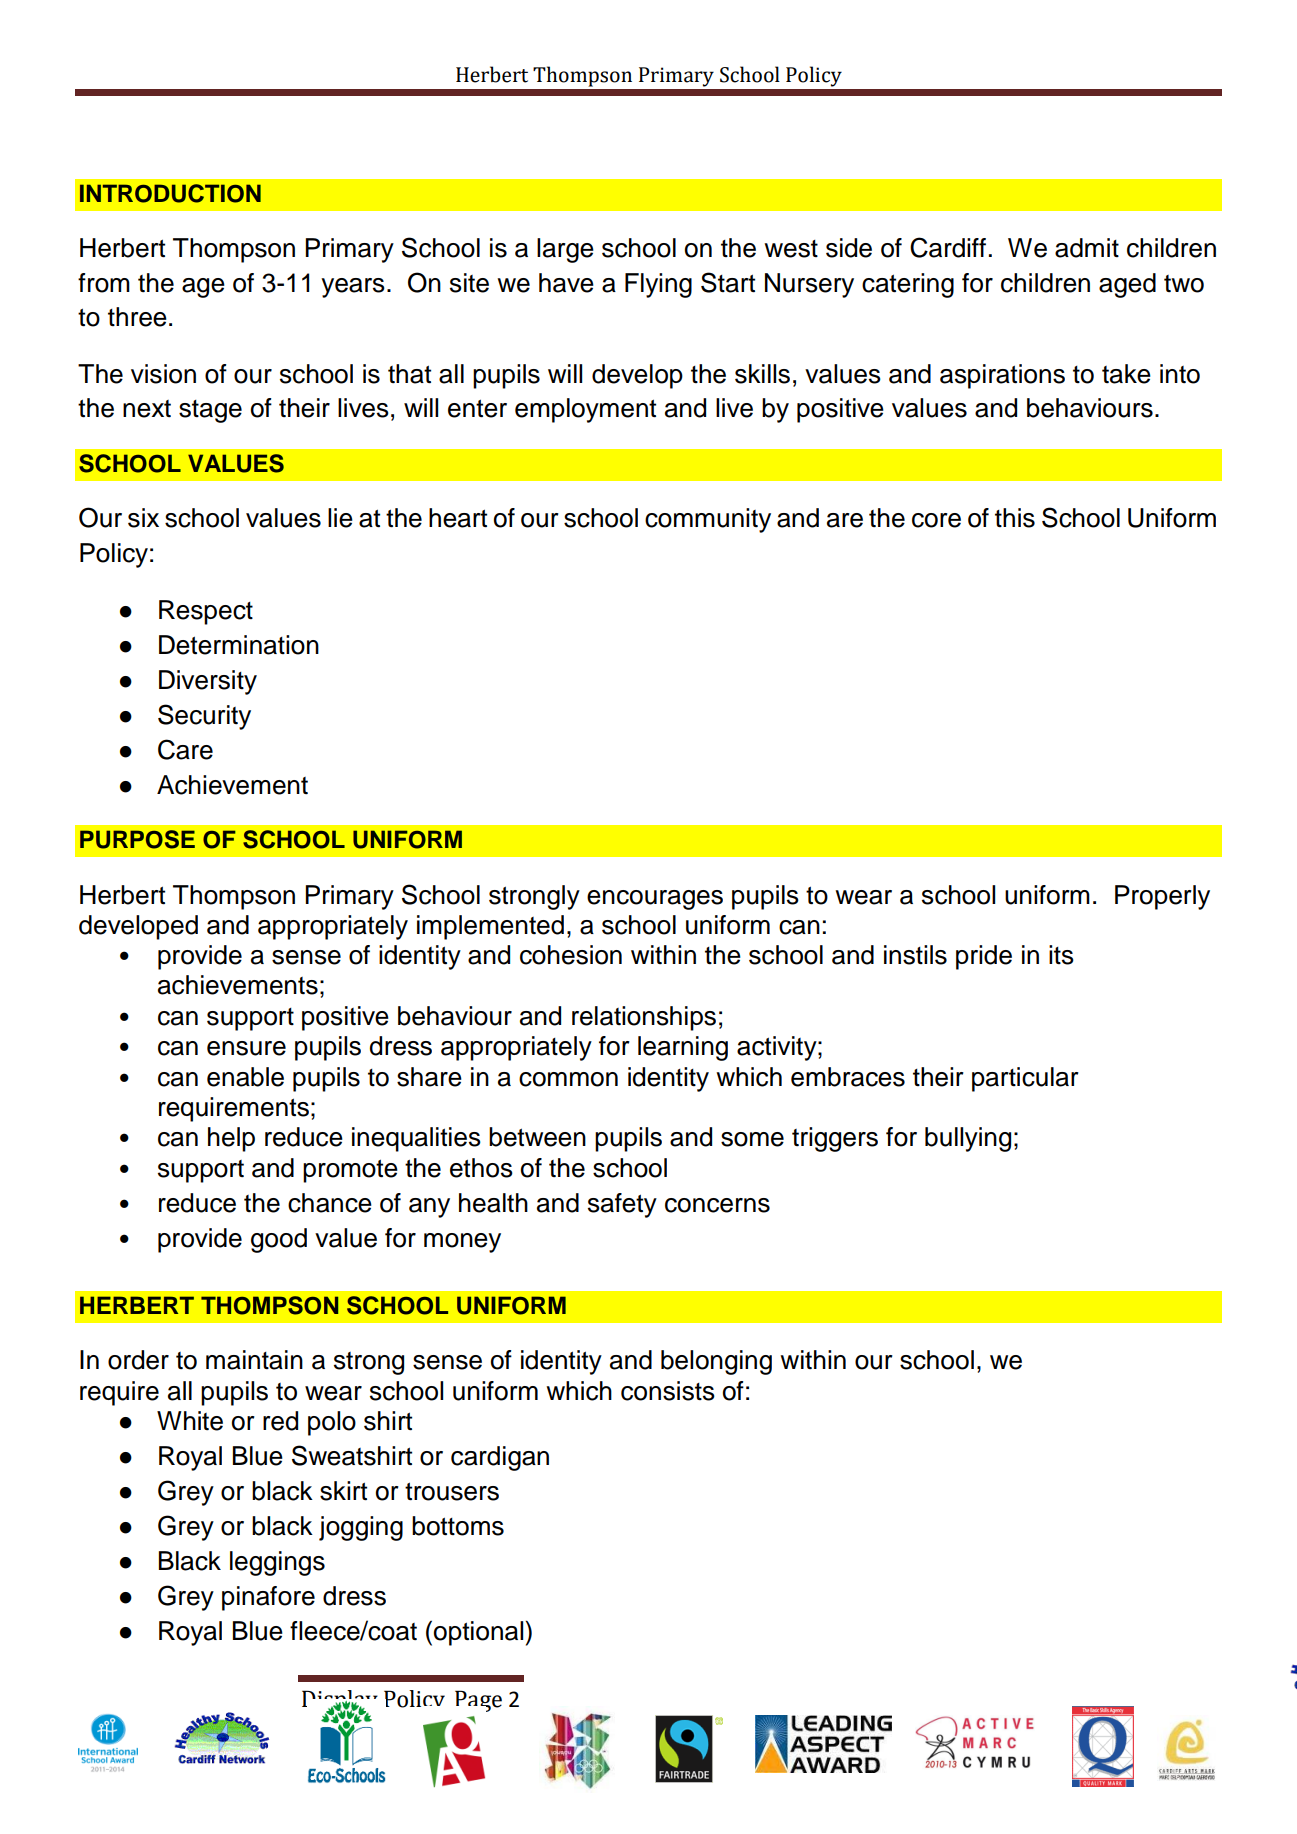 The width and height of the image is (1297, 1834). Describe the element at coordinates (1061, 955) in the image. I see `its` at that location.
